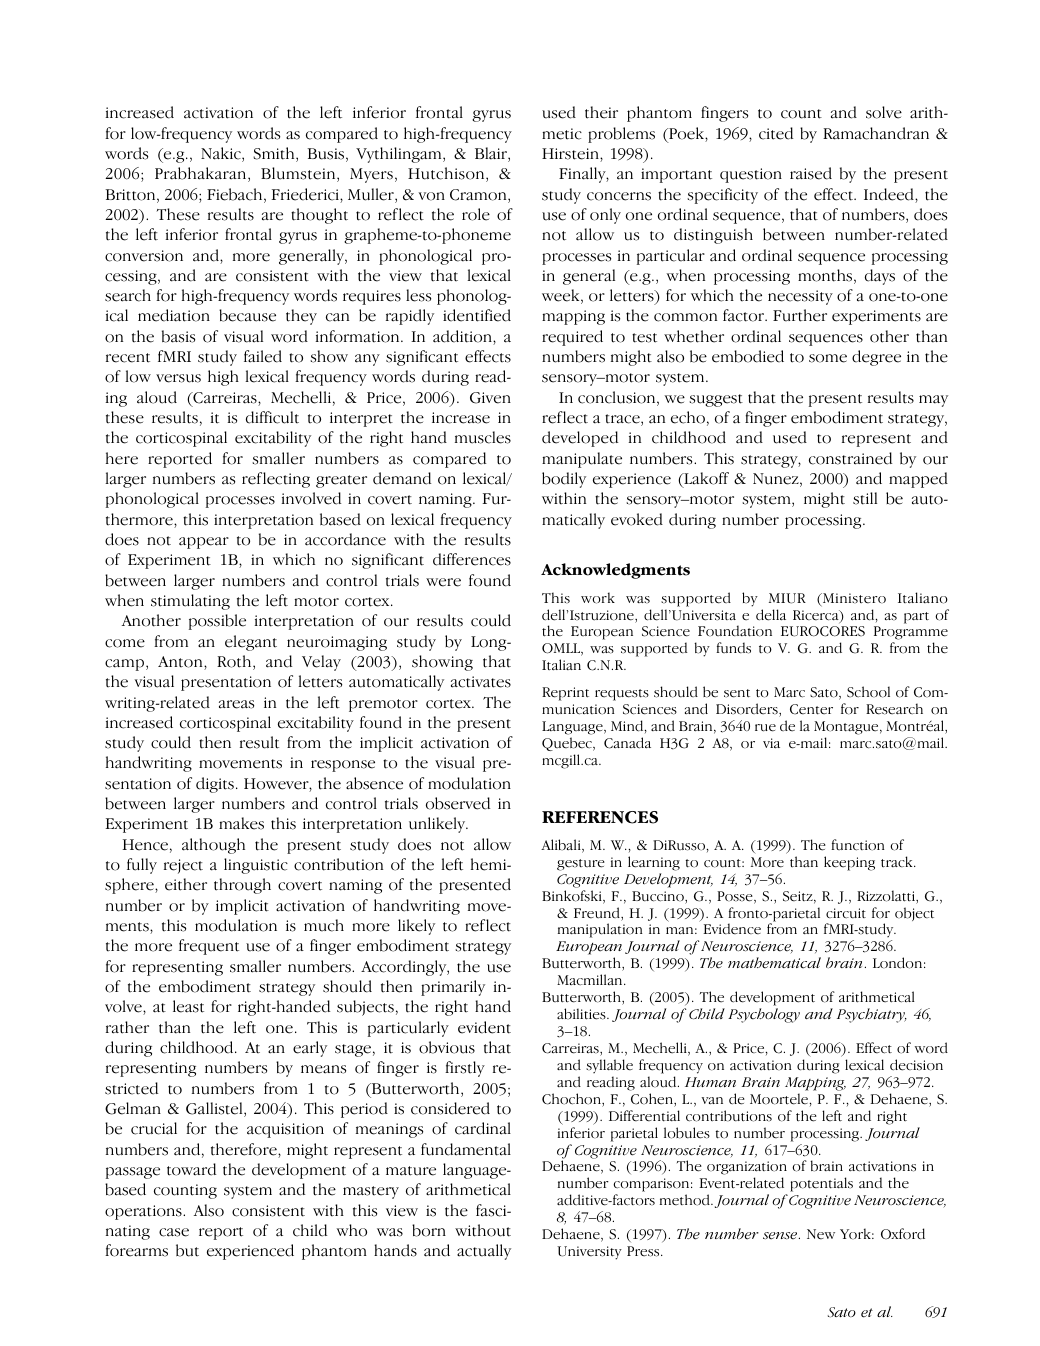  I want to click on raised, so click(811, 173).
